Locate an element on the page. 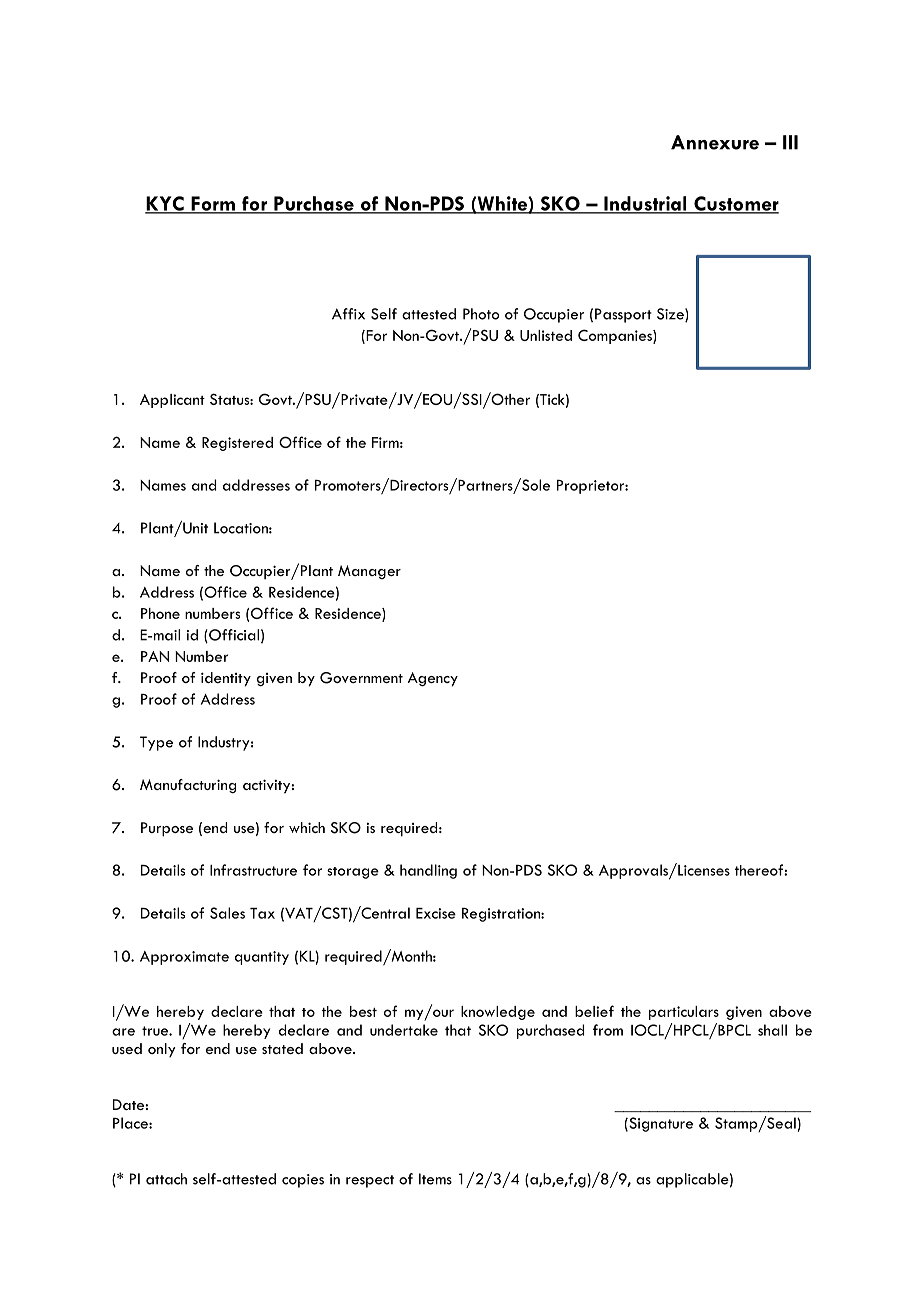  shall is located at coordinates (772, 1030).
